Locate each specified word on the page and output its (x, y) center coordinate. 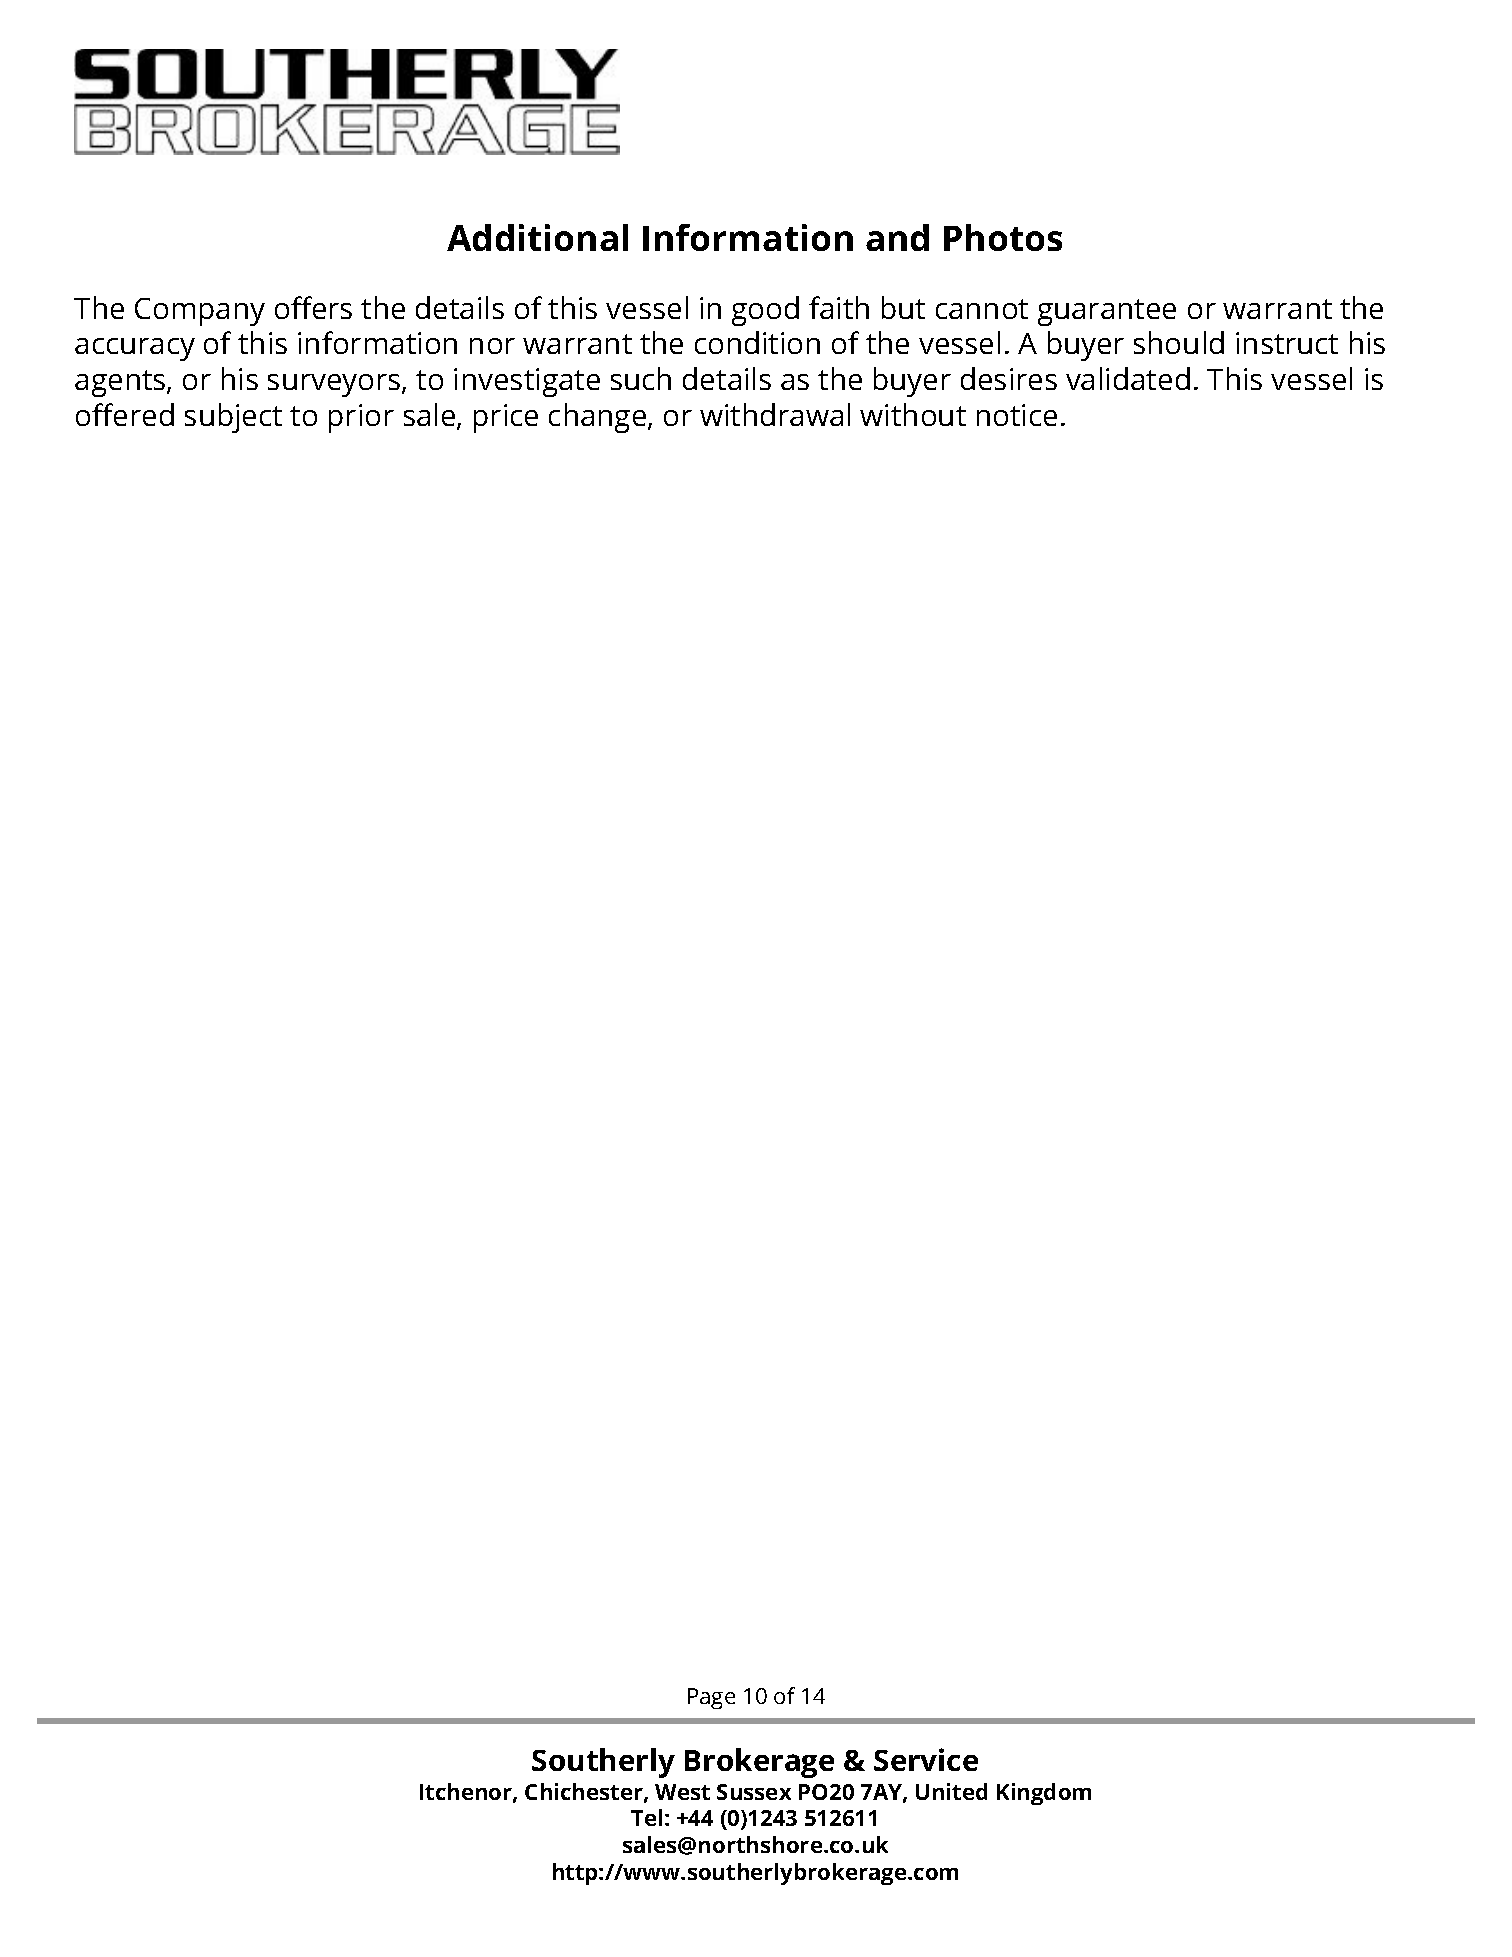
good (765, 311)
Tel (646, 1817)
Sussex (754, 1792)
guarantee (1107, 312)
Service (926, 1759)
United (951, 1791)
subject (233, 418)
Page (711, 1698)
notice (1017, 415)
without (913, 414)
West (682, 1792)
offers (313, 307)
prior (361, 418)
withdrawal (775, 414)
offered (125, 414)
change (599, 418)
